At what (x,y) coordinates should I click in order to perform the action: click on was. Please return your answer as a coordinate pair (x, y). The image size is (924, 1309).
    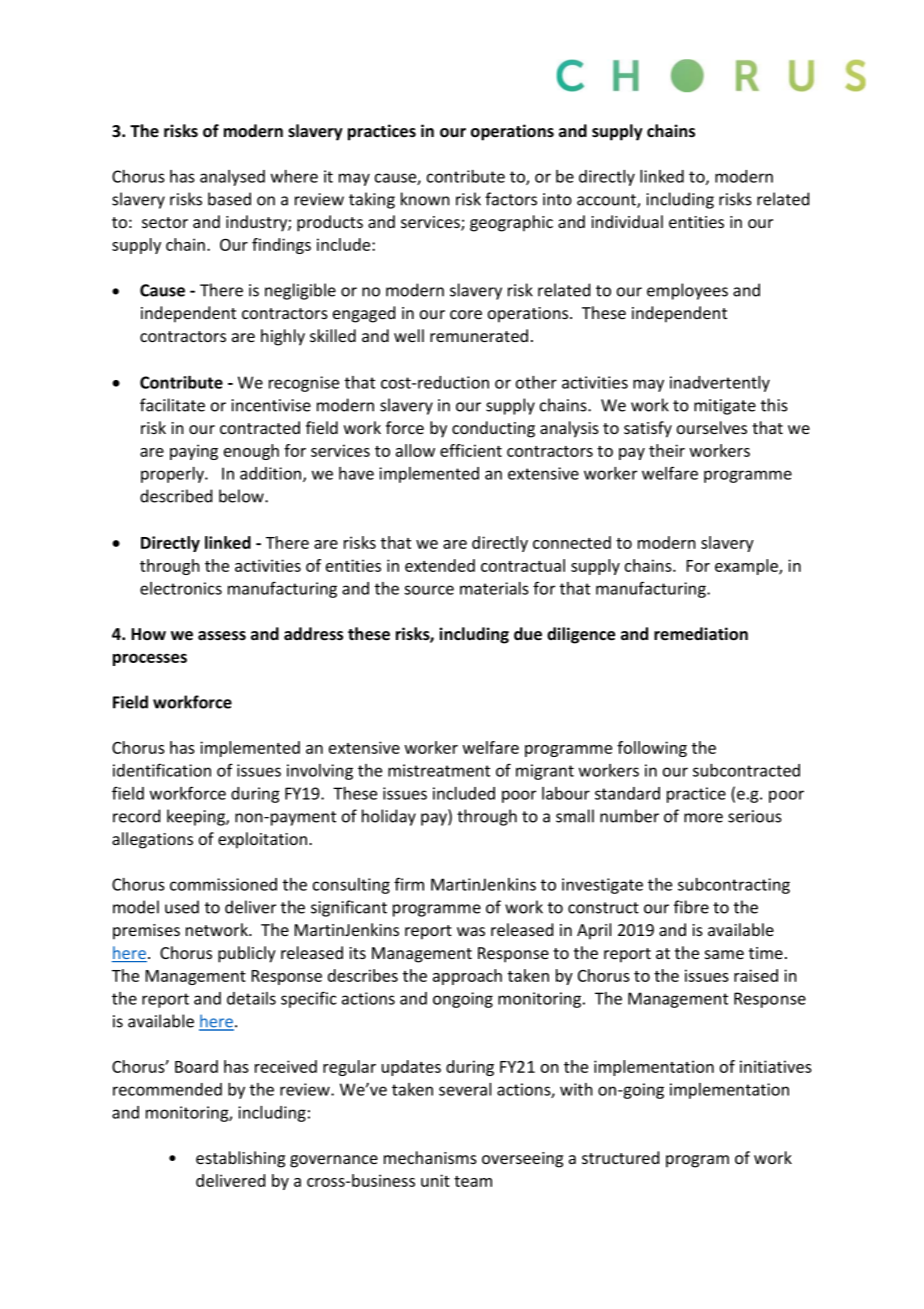
    Looking at the image, I should click on (471, 931).
